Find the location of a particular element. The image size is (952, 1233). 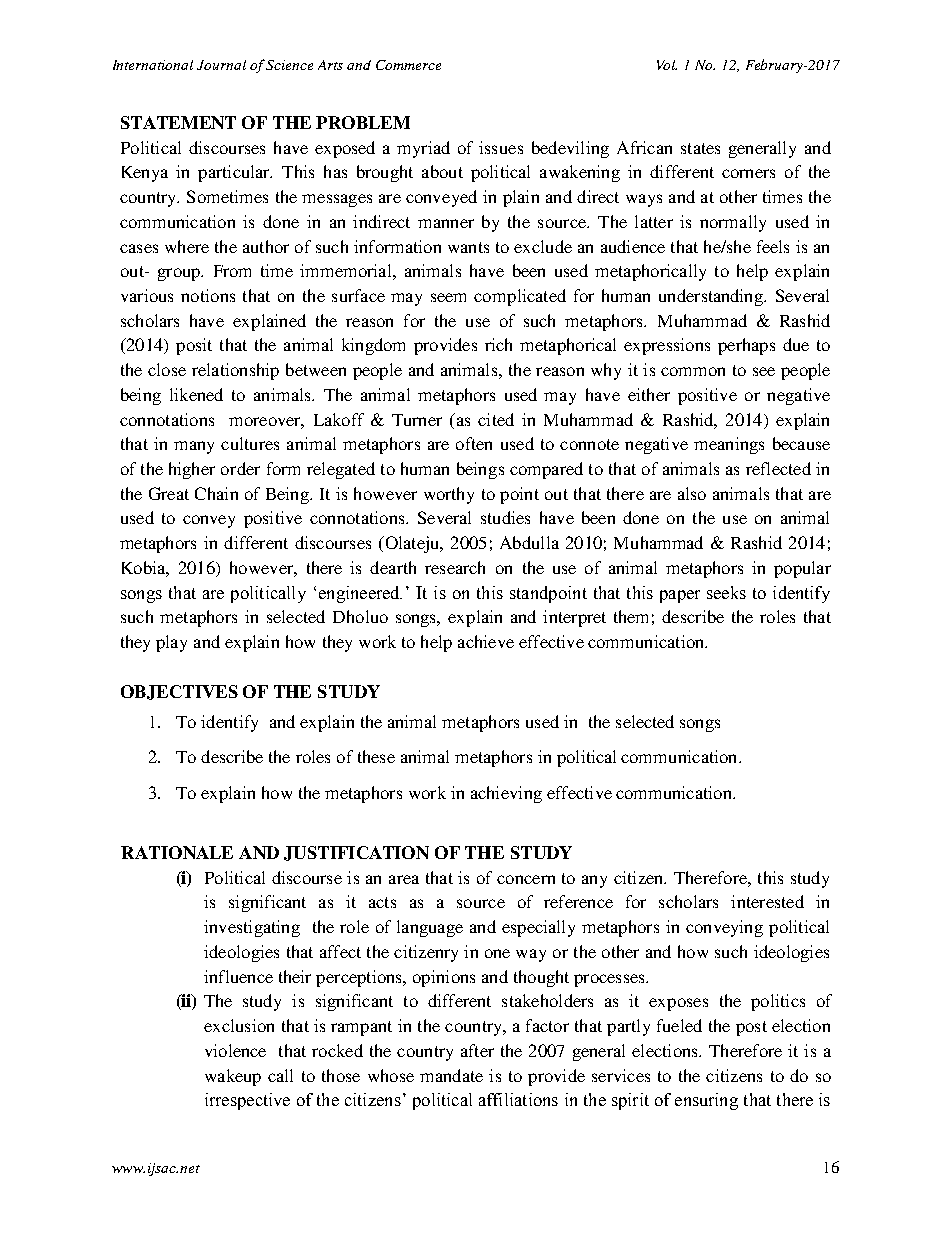

achieving is located at coordinates (506, 794).
